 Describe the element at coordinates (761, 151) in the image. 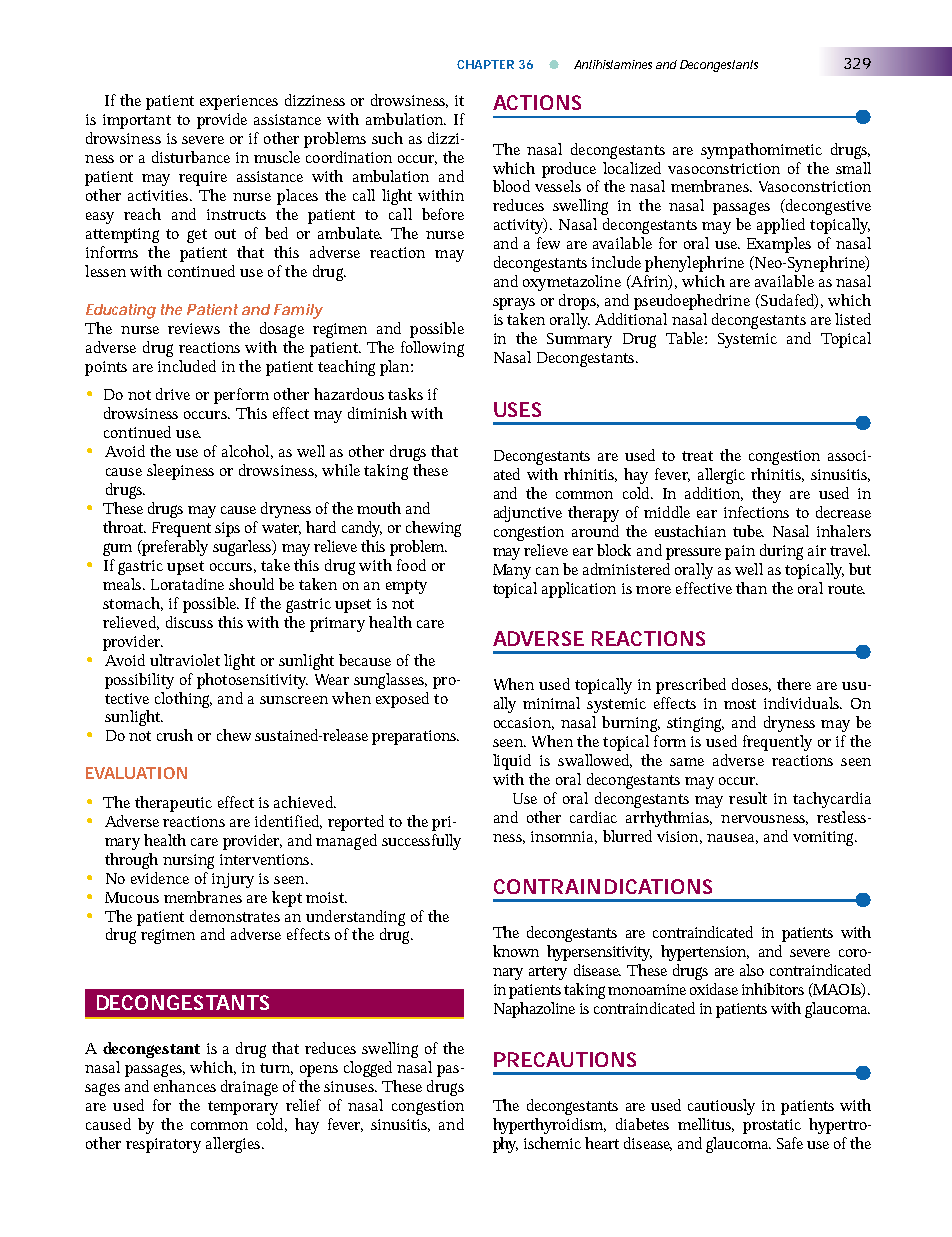

I see `sympathomimetic` at that location.
